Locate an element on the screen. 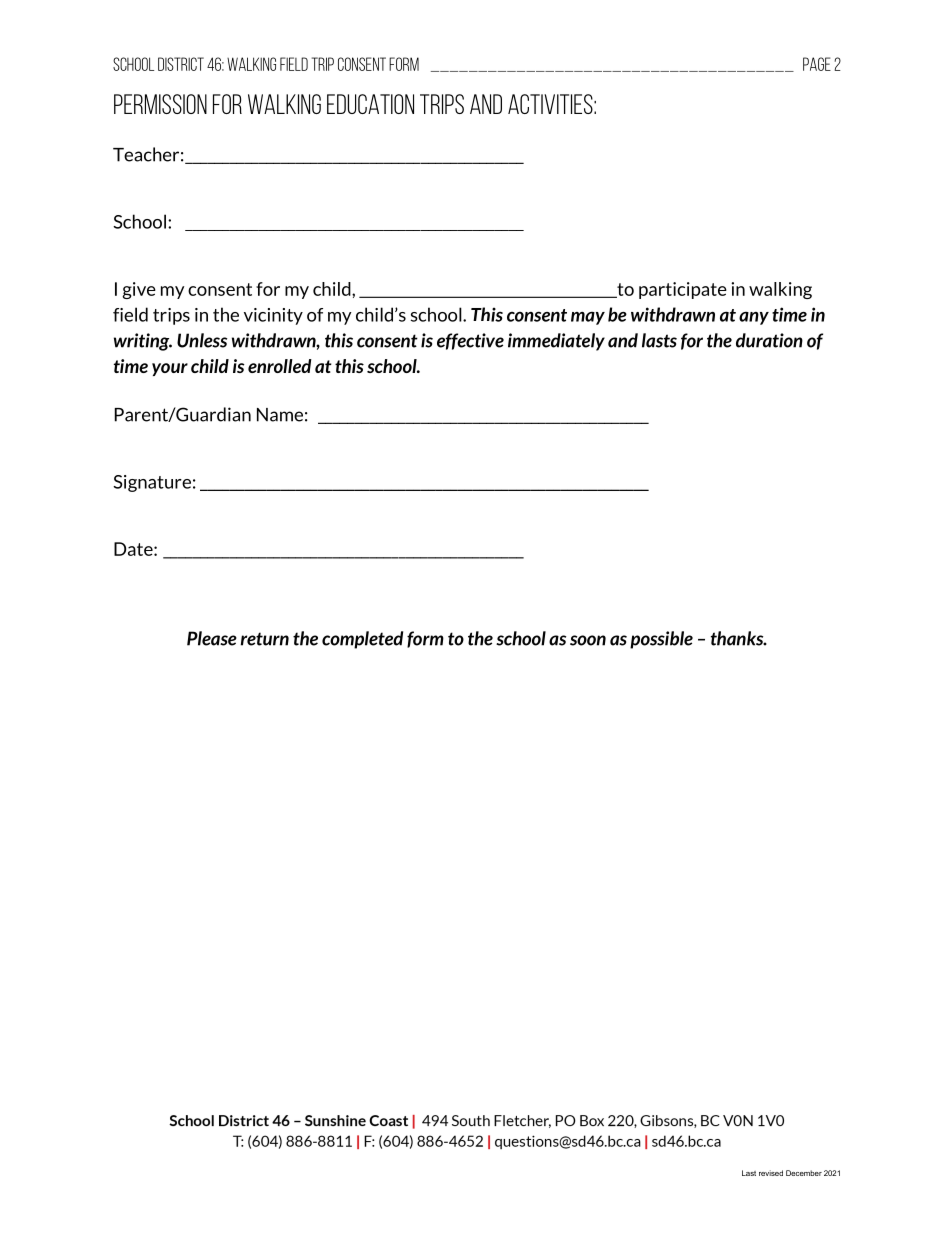  possible is located at coordinates (661, 640).
